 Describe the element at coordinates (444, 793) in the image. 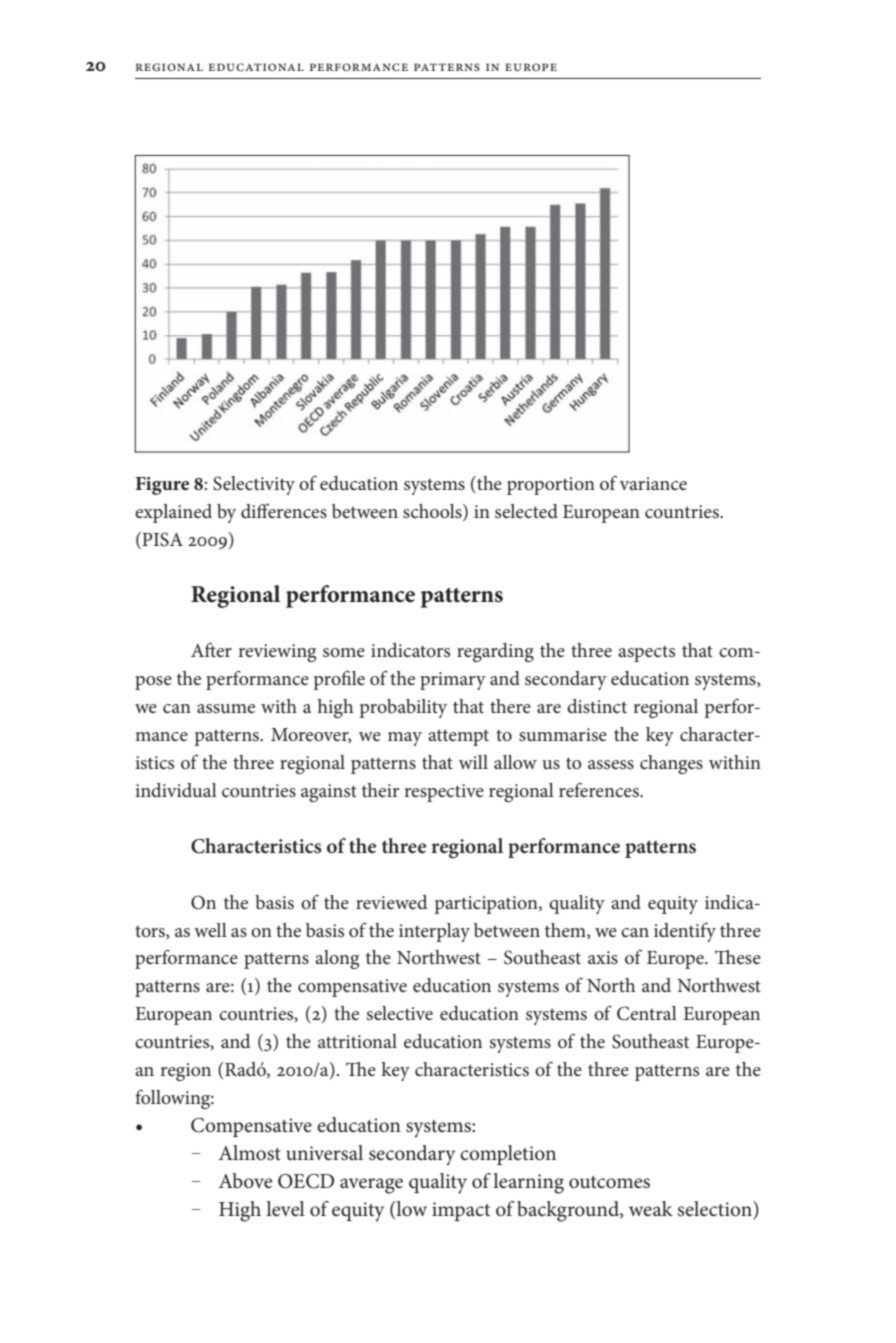

I see `respective` at that location.
